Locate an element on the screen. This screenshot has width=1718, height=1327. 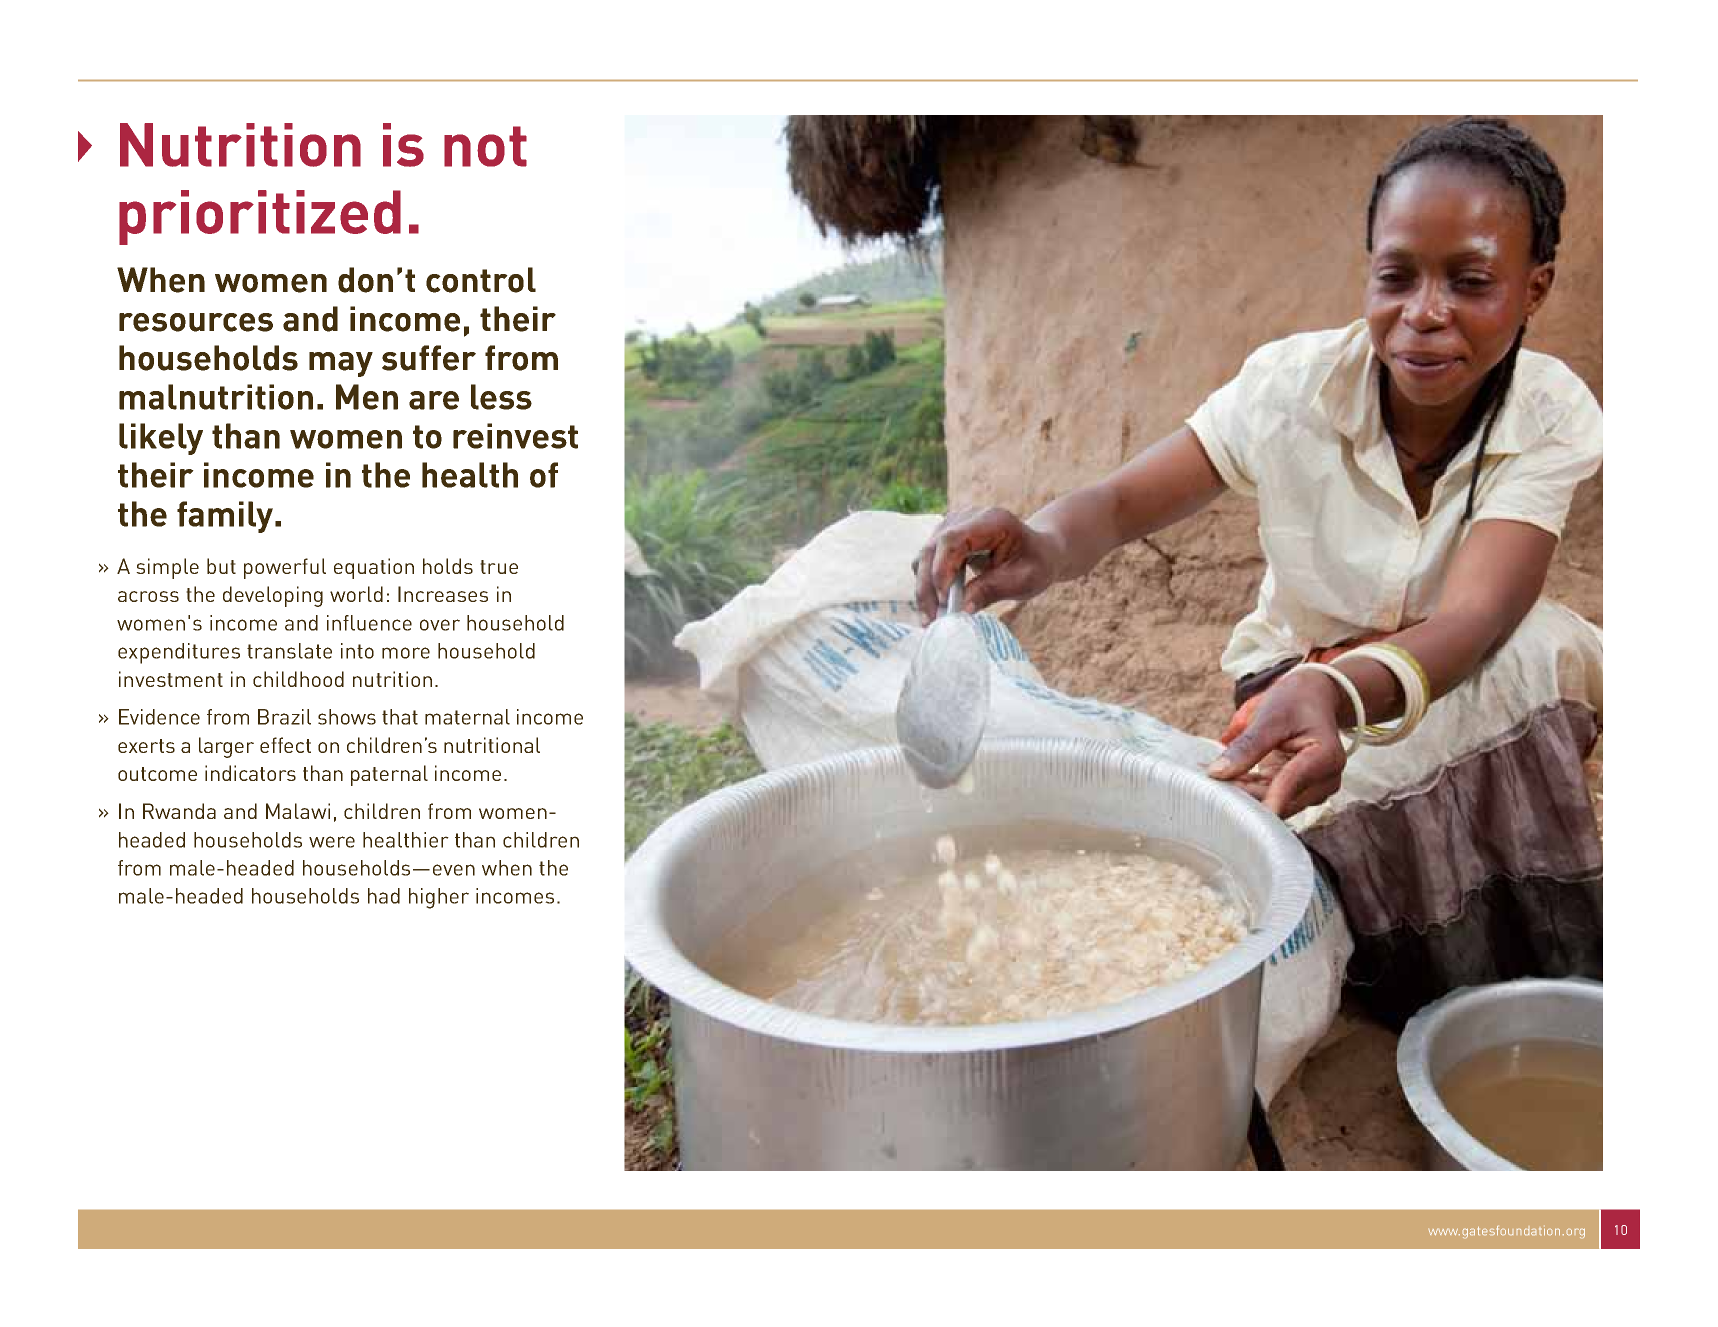
true is located at coordinates (499, 567).
